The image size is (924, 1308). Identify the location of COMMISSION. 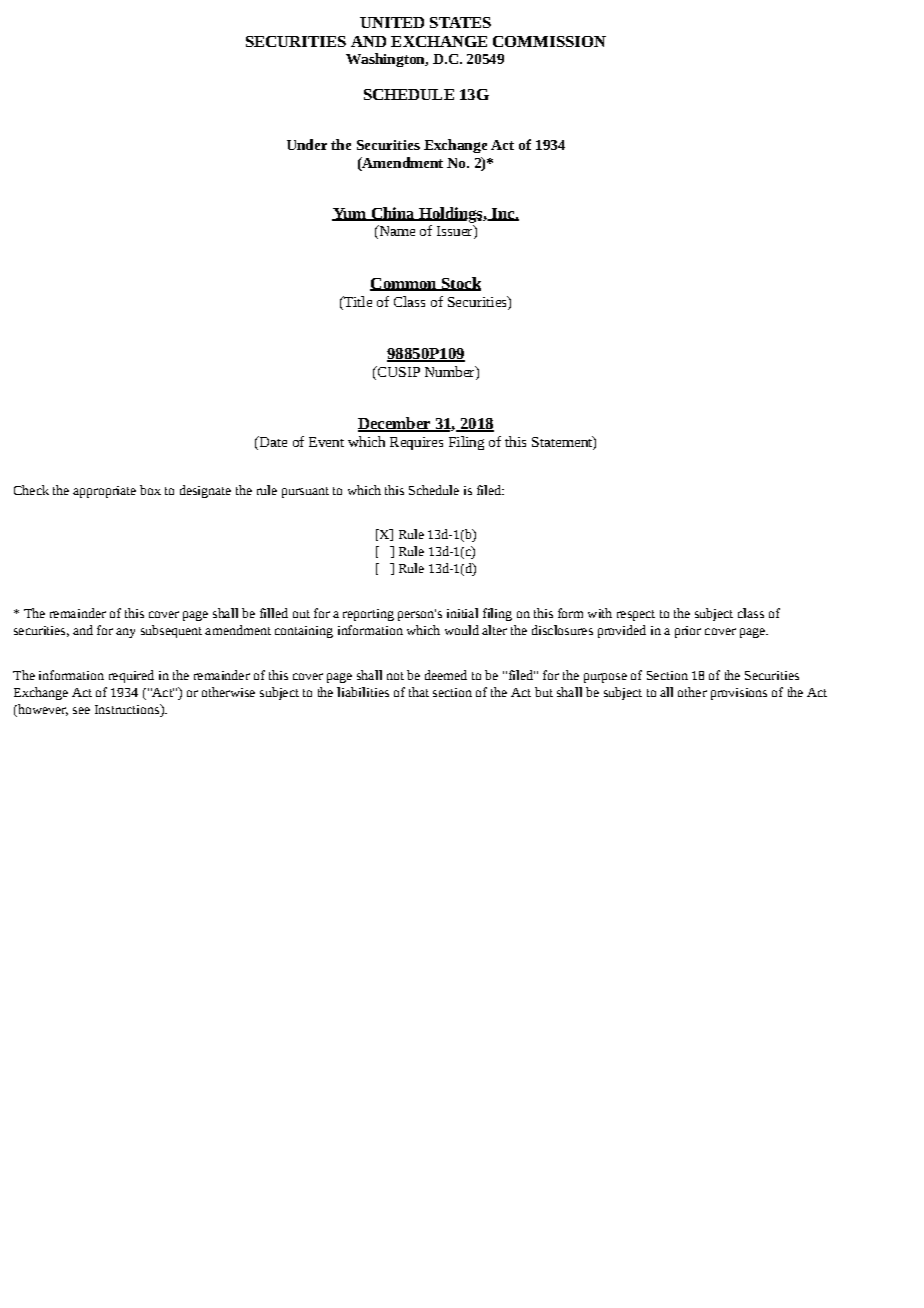
(549, 41).
